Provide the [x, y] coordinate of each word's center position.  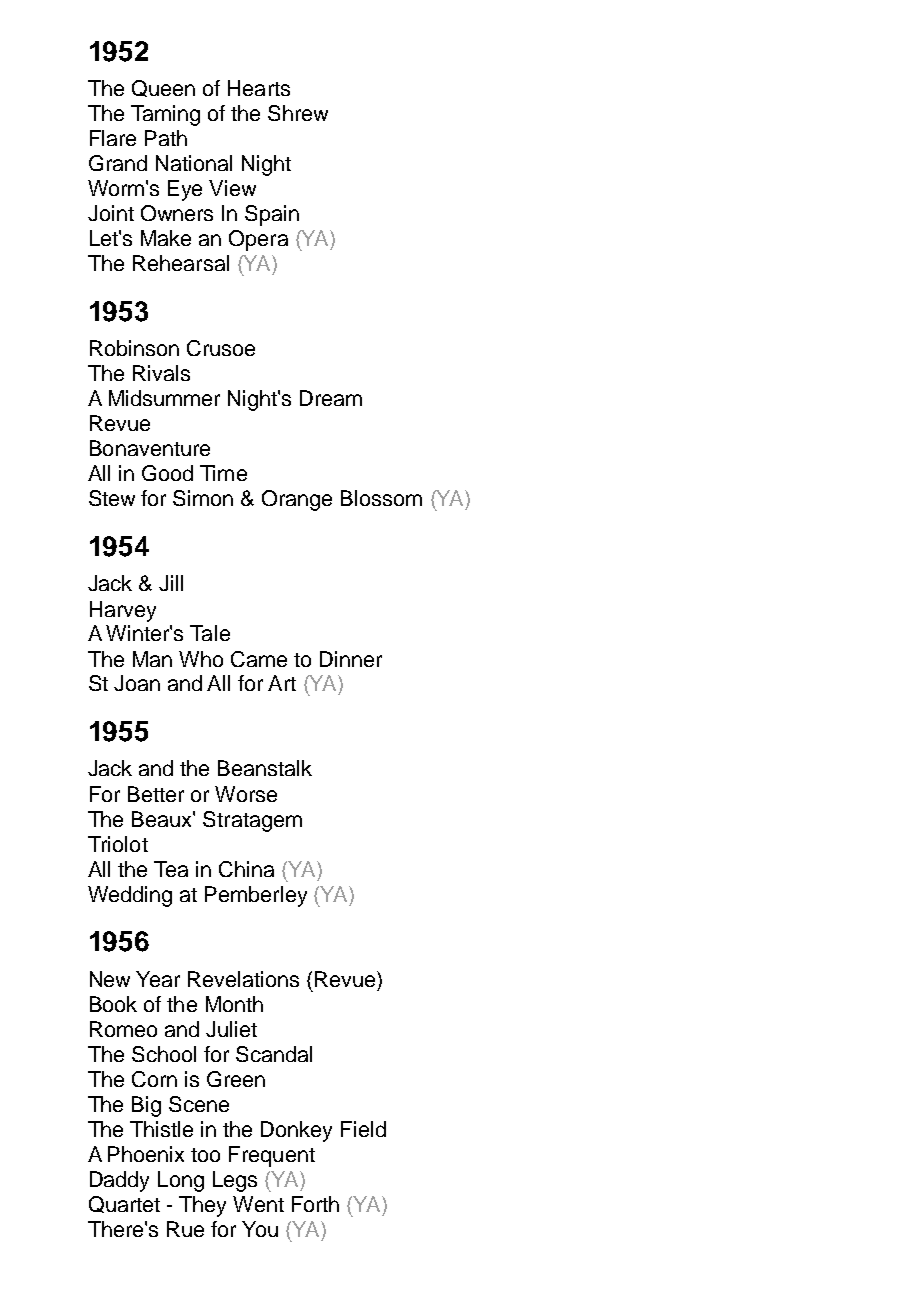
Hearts [259, 88]
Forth [315, 1204]
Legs [235, 1181]
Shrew [298, 113]
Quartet [124, 1204]
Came [259, 659]
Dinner [351, 659]
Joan [137, 683]
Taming [165, 115]
